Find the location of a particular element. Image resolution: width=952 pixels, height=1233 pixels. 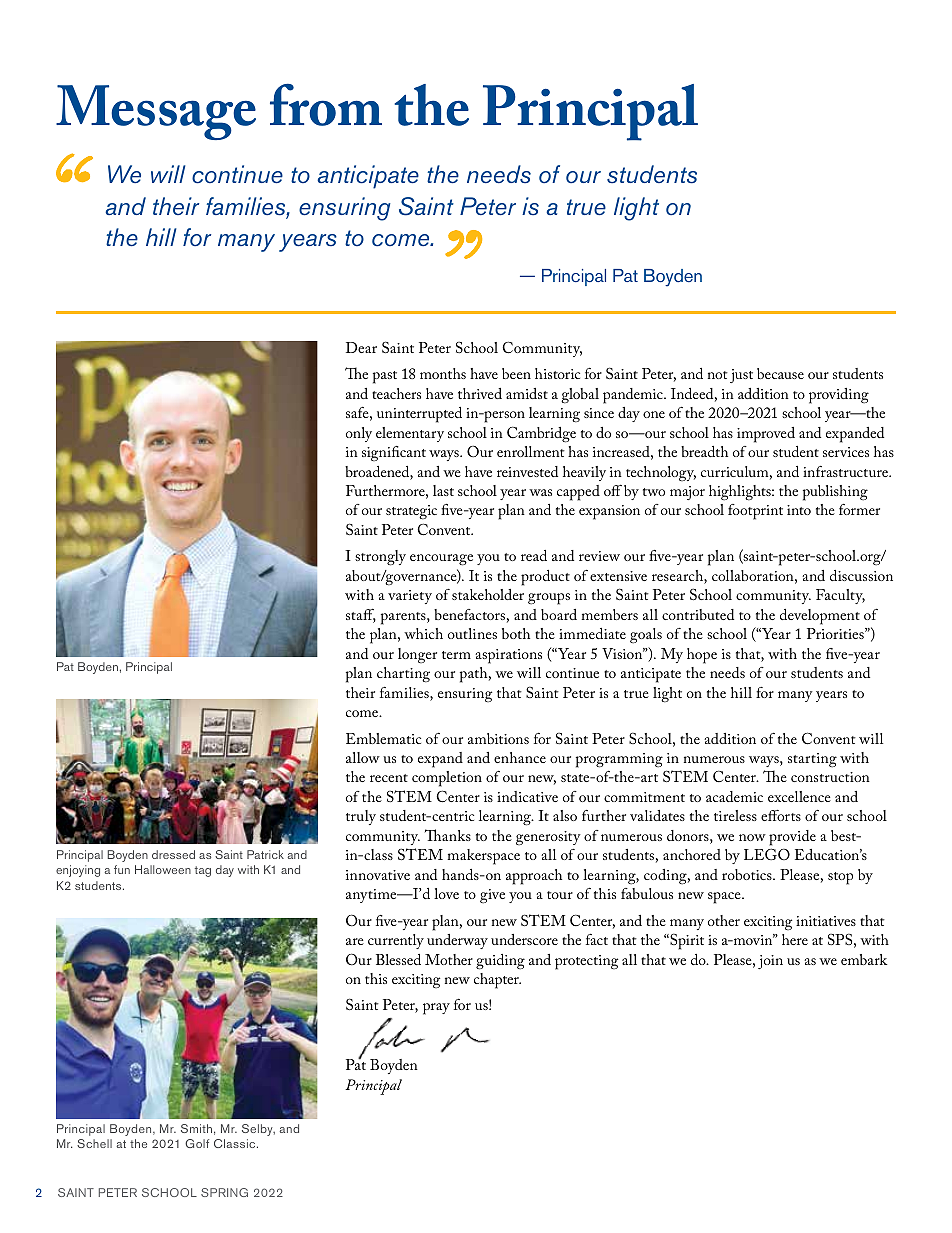

from is located at coordinates (326, 105).
